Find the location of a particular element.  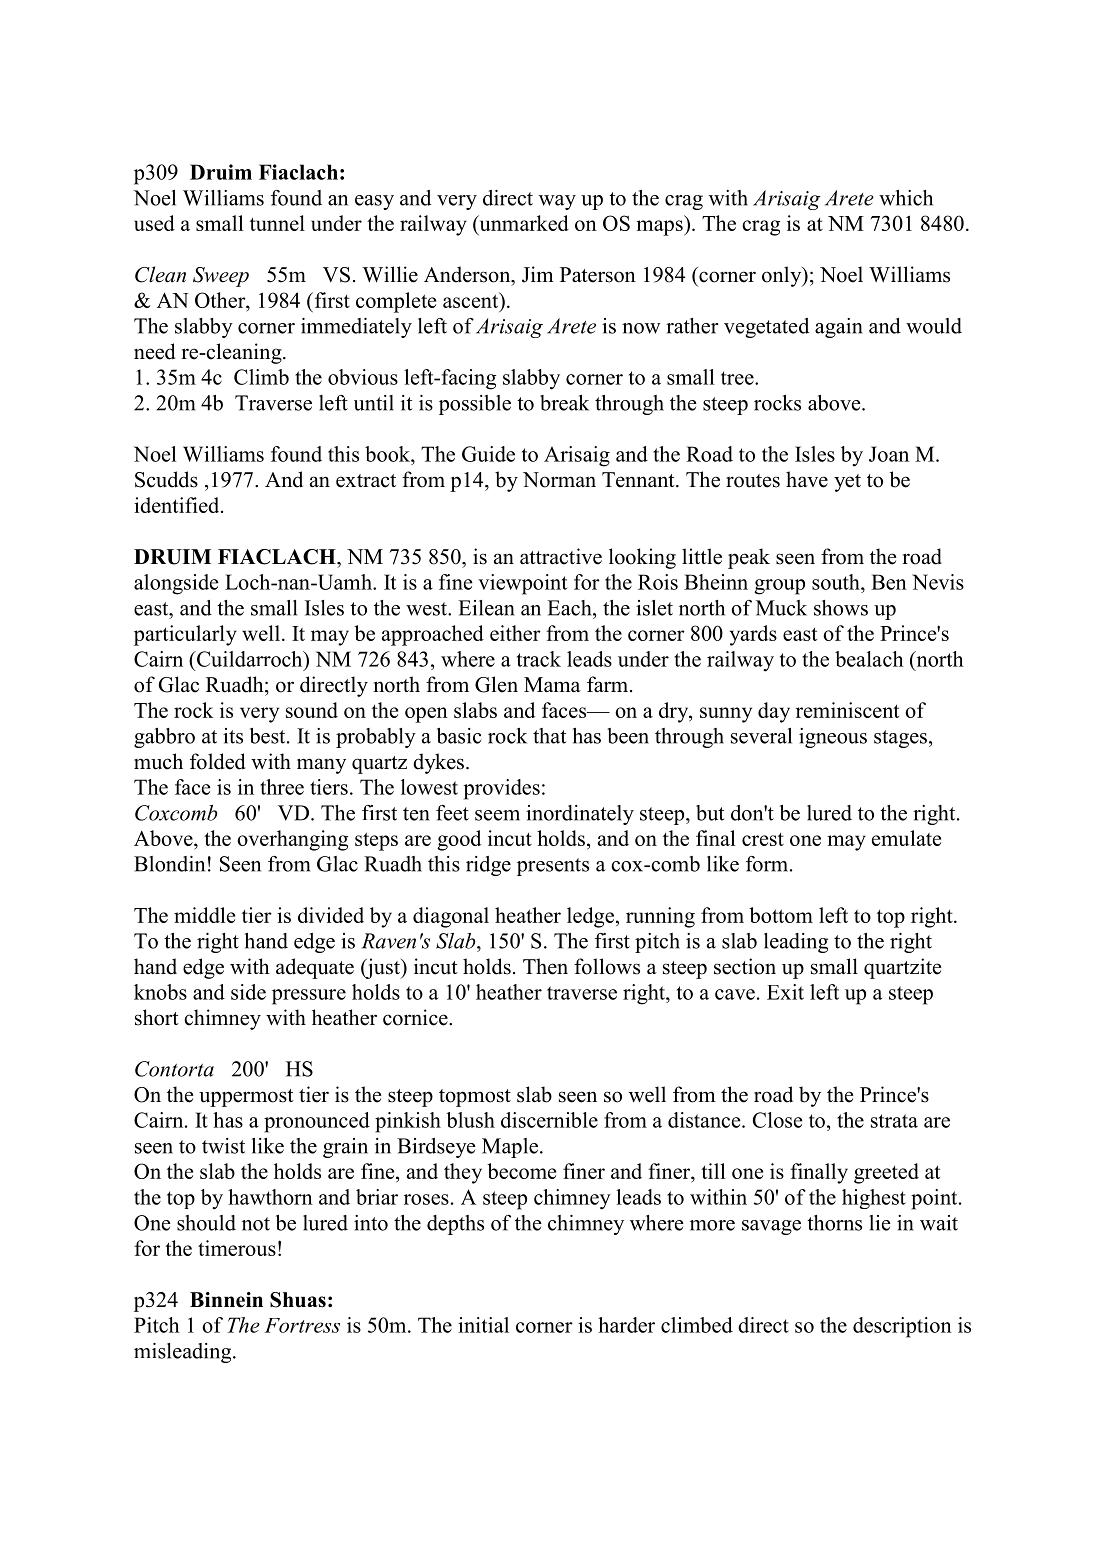

which is located at coordinates (906, 198).
